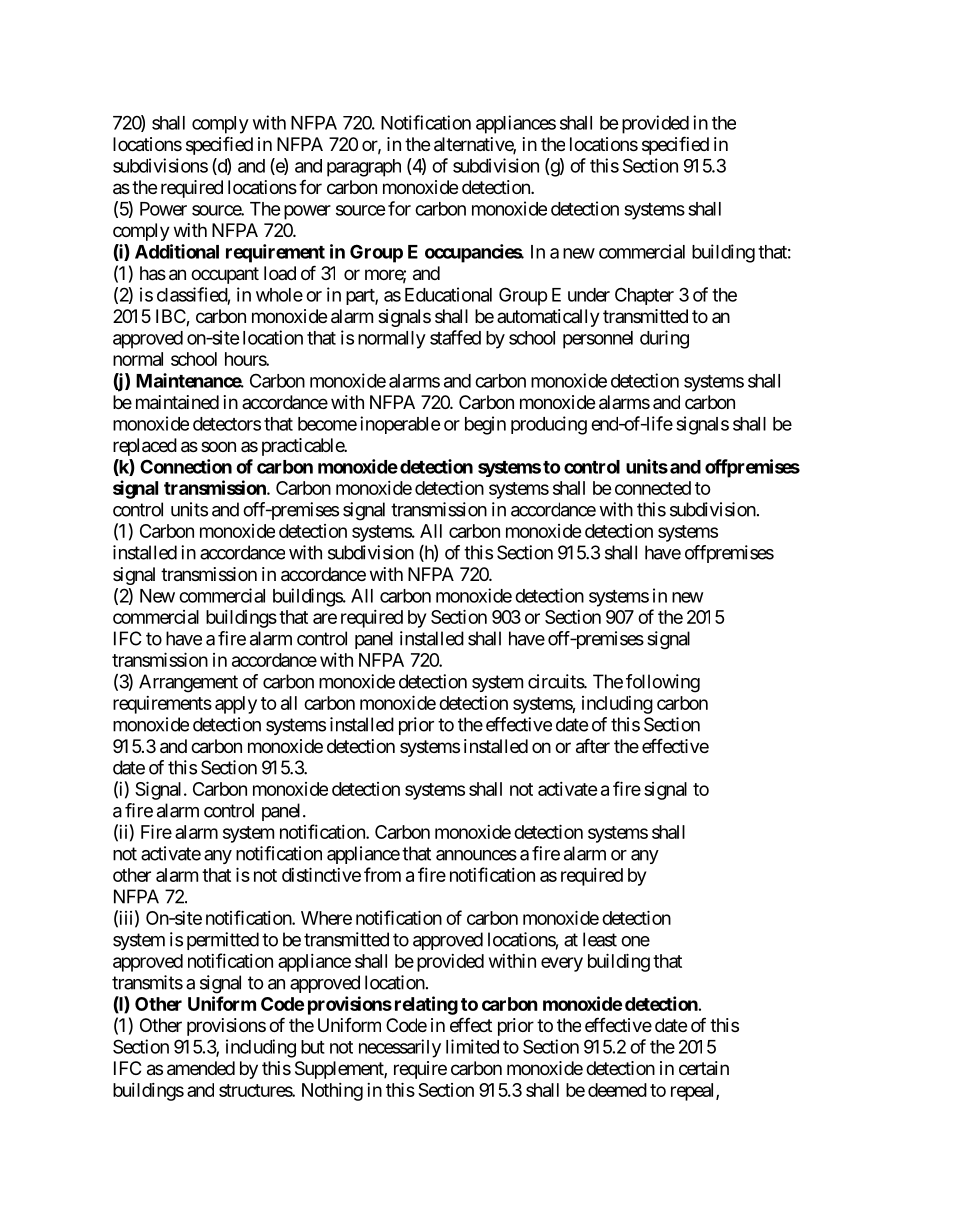 The image size is (954, 1232). What do you see at coordinates (382, 874) in the screenshot?
I see `from` at bounding box center [382, 874].
